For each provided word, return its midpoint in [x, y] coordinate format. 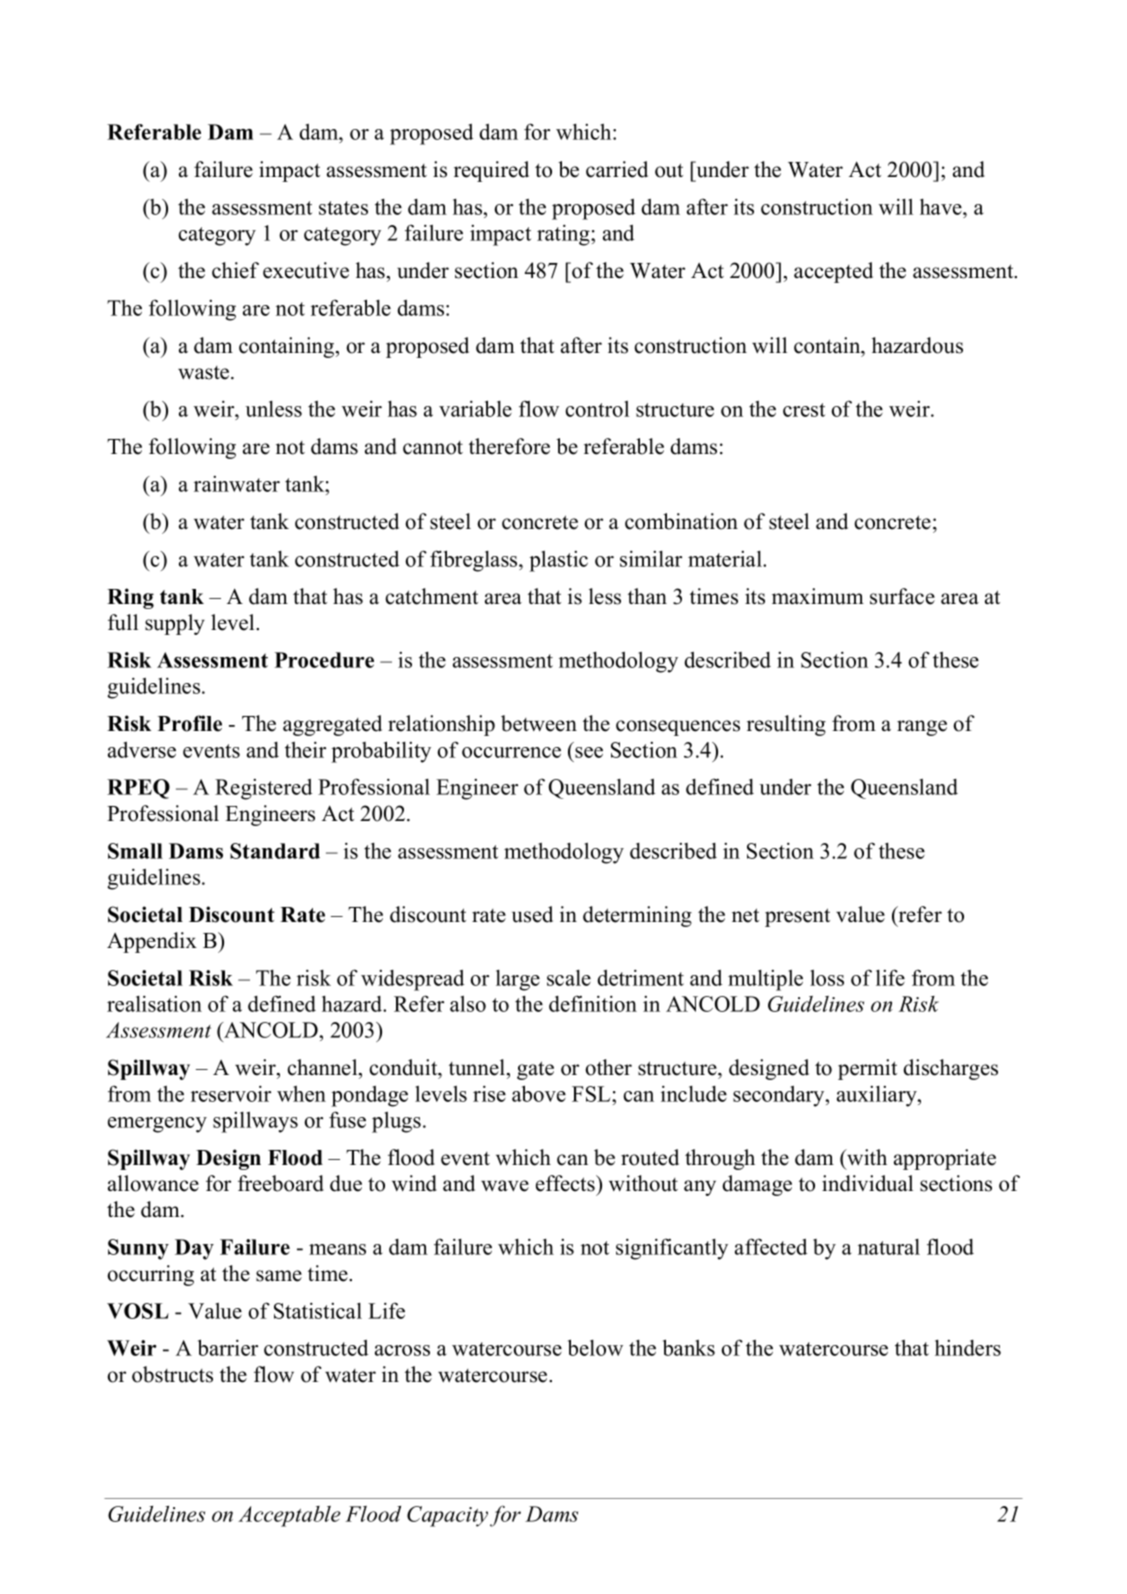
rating [564, 235]
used [532, 914]
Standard [275, 851]
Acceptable [289, 1516]
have [942, 207]
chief [235, 270]
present [797, 917]
